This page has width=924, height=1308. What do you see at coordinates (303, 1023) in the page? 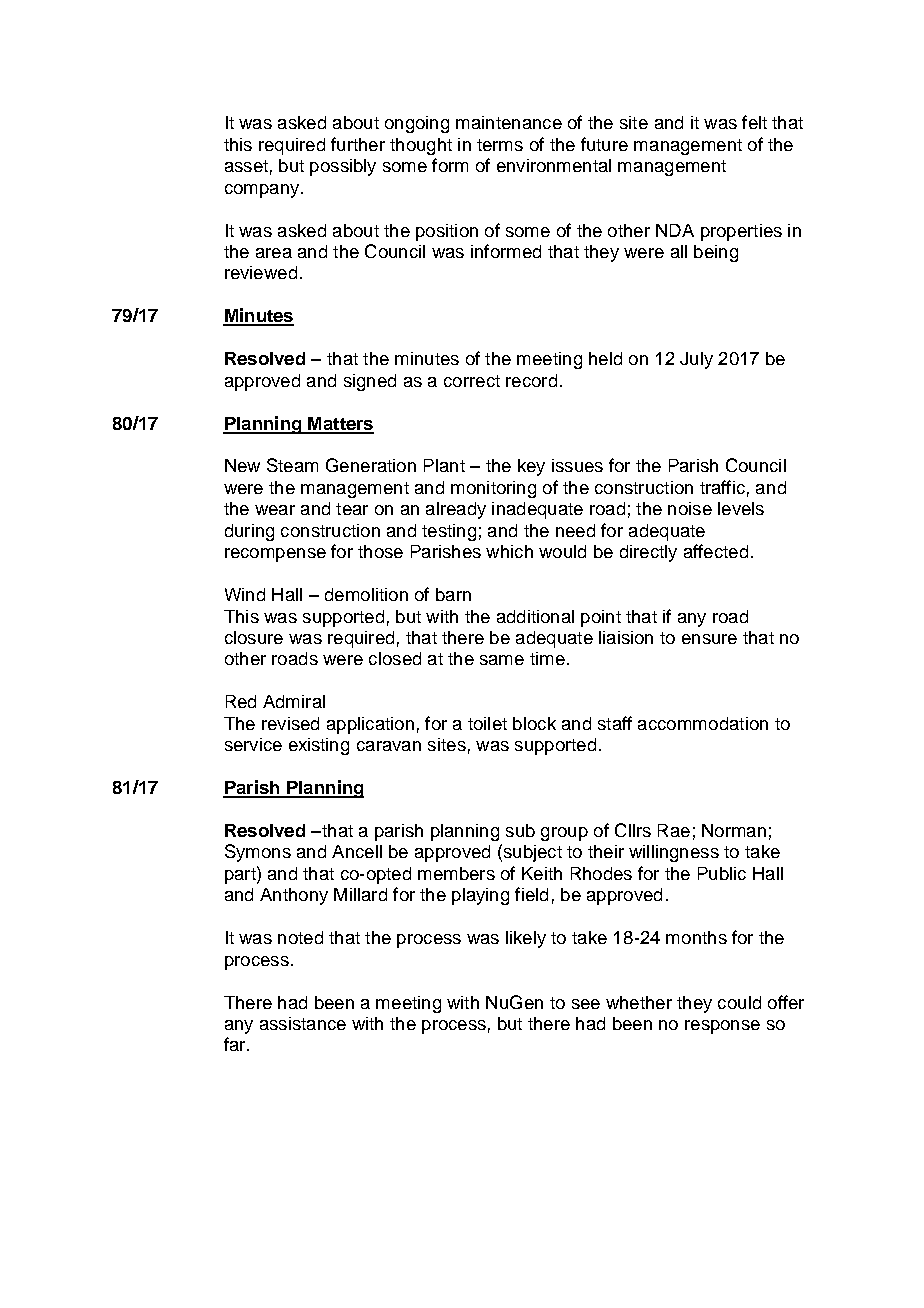
I see `assistance` at bounding box center [303, 1023].
